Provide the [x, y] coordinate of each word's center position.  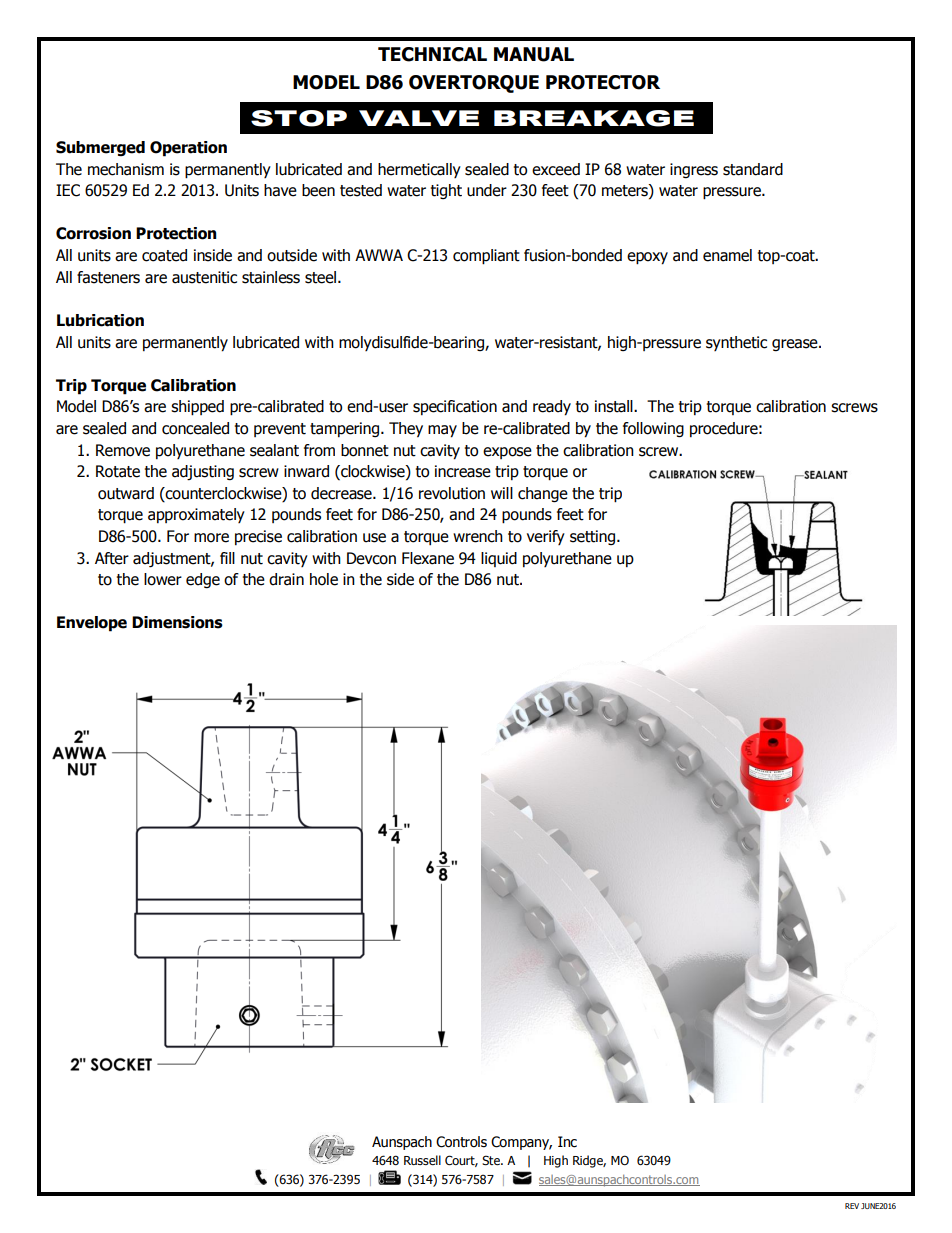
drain [286, 579]
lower [163, 579]
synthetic [736, 343]
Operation [188, 149]
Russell [422, 1160]
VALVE [419, 118]
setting [592, 537]
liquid [499, 559]
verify [546, 537]
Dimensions [177, 622]
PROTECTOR [603, 82]
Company [521, 1143]
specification [455, 407]
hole [324, 579]
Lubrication [100, 320]
